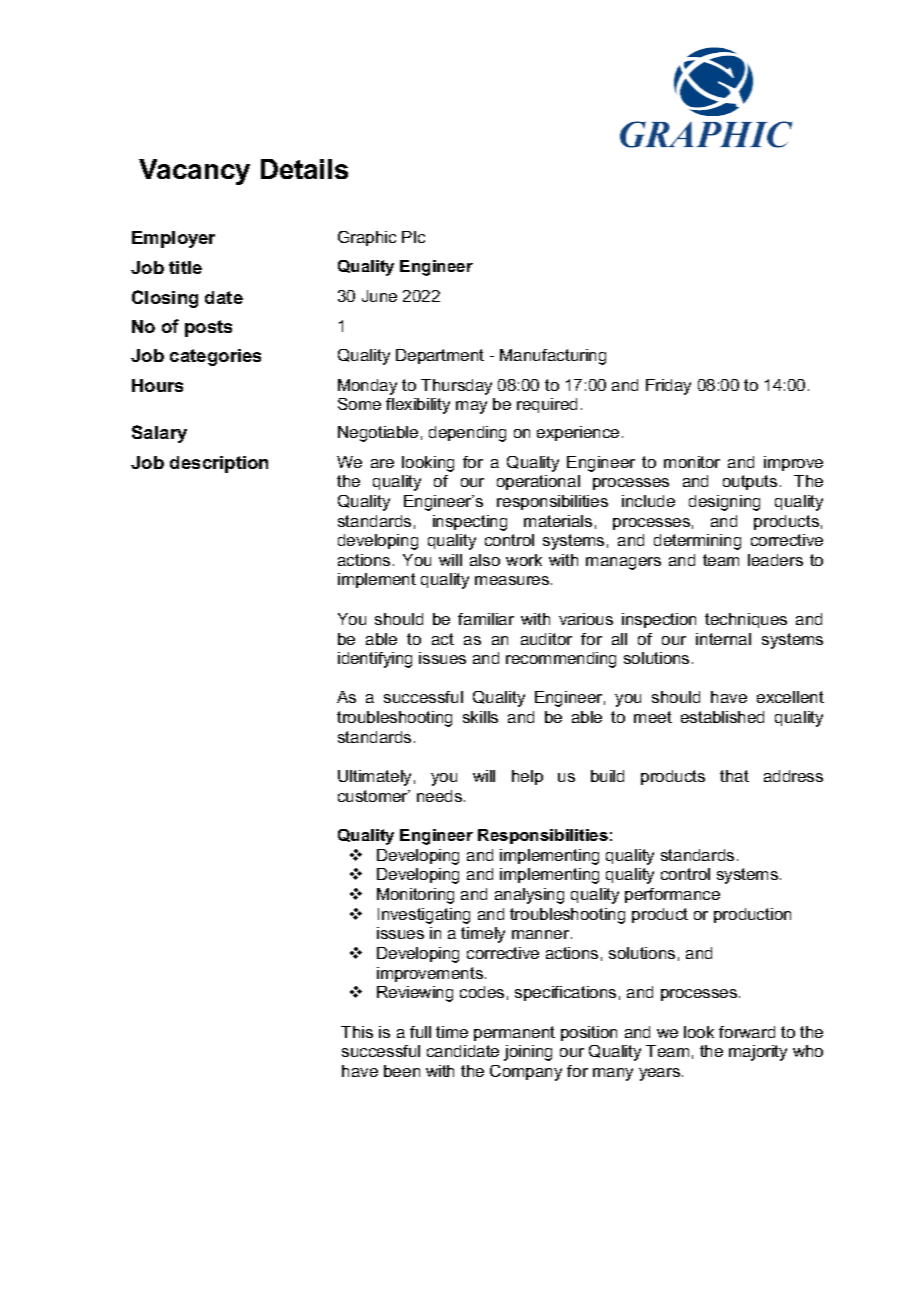  Describe the element at coordinates (668, 387) in the page. I see `Friday` at that location.
